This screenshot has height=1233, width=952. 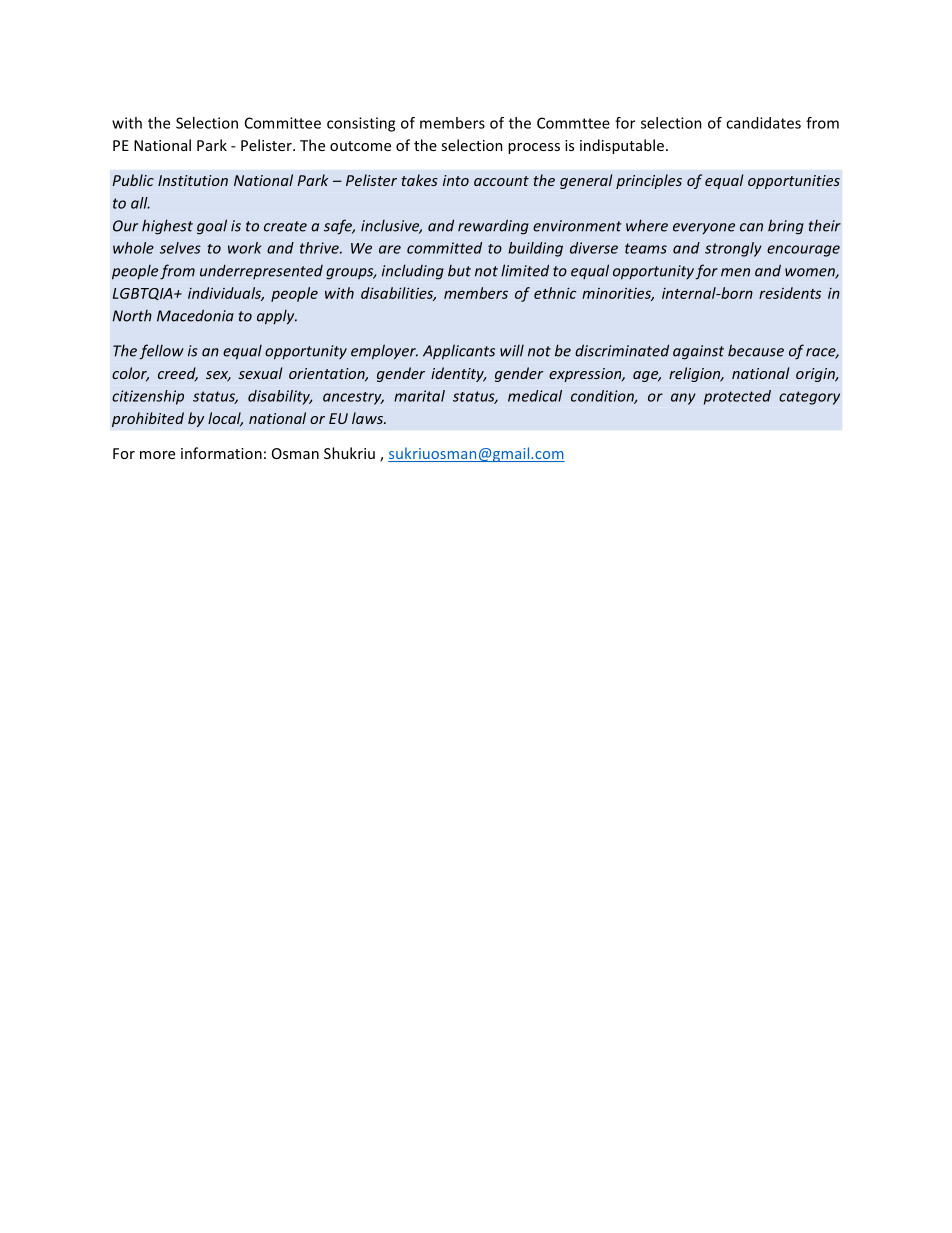 What do you see at coordinates (534, 148) in the screenshot?
I see `process` at bounding box center [534, 148].
